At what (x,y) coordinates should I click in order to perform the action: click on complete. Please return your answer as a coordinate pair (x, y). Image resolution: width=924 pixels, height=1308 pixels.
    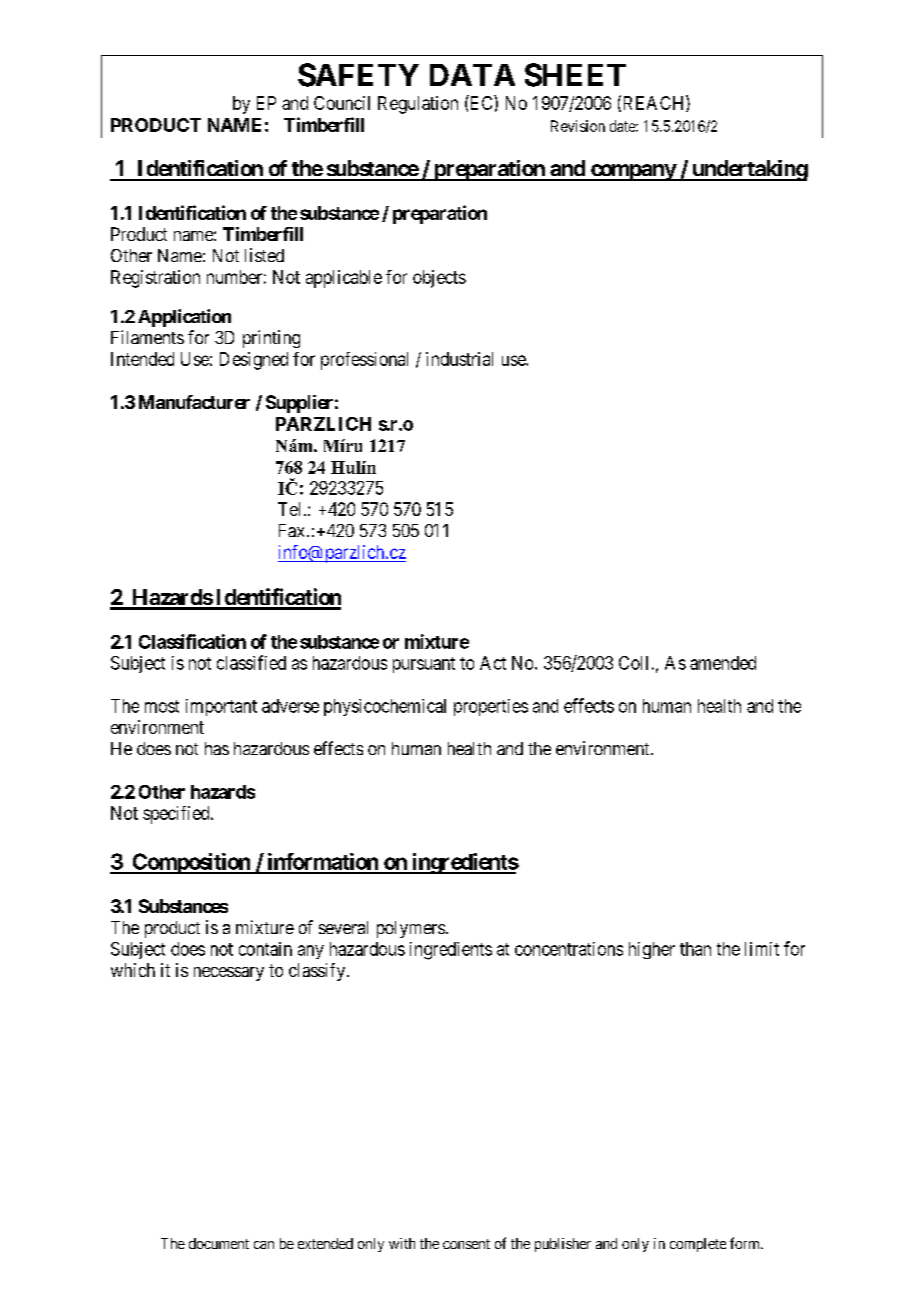
    Looking at the image, I should click on (698, 1245).
